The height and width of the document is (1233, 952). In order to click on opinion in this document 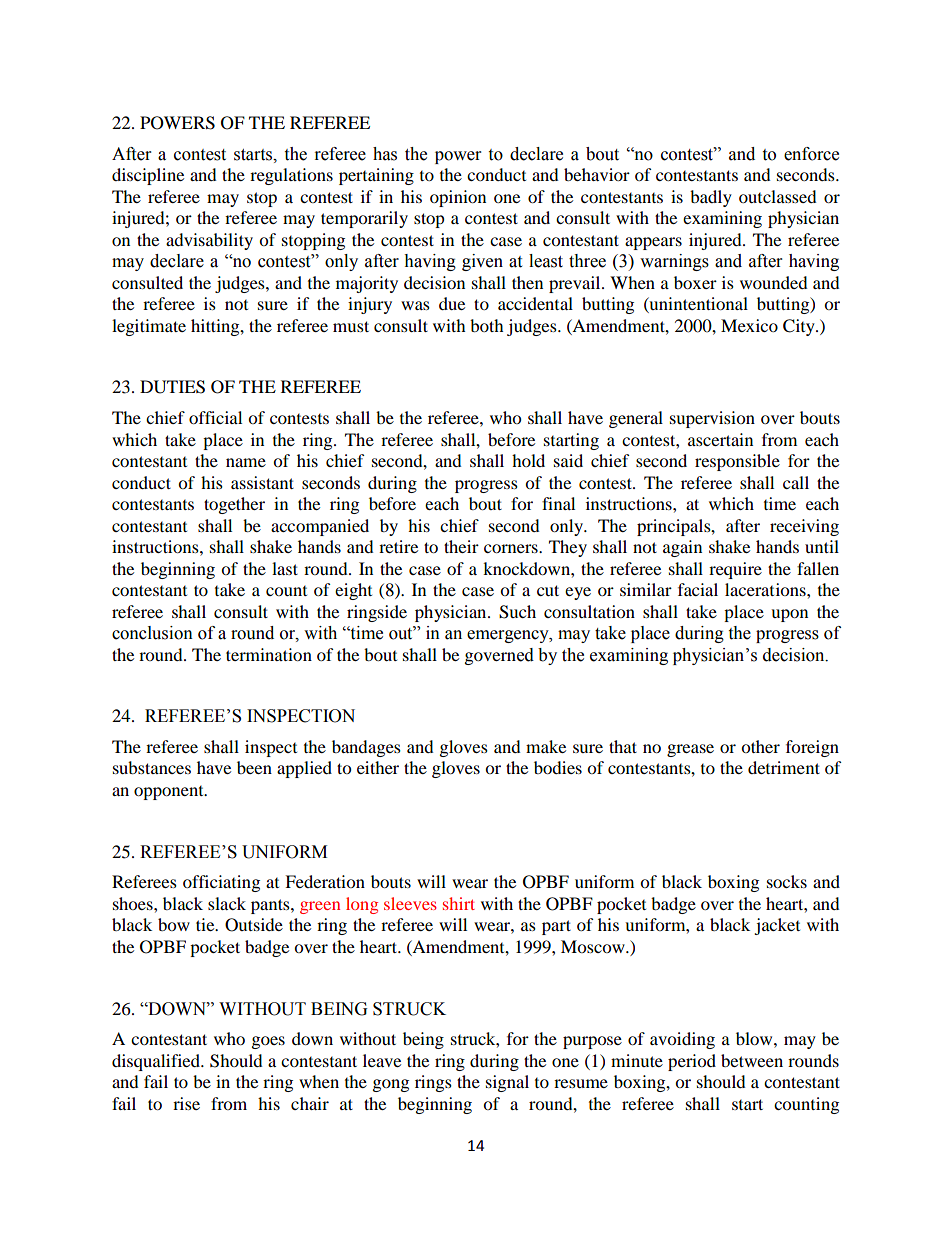, I will do `click(458, 198)`.
